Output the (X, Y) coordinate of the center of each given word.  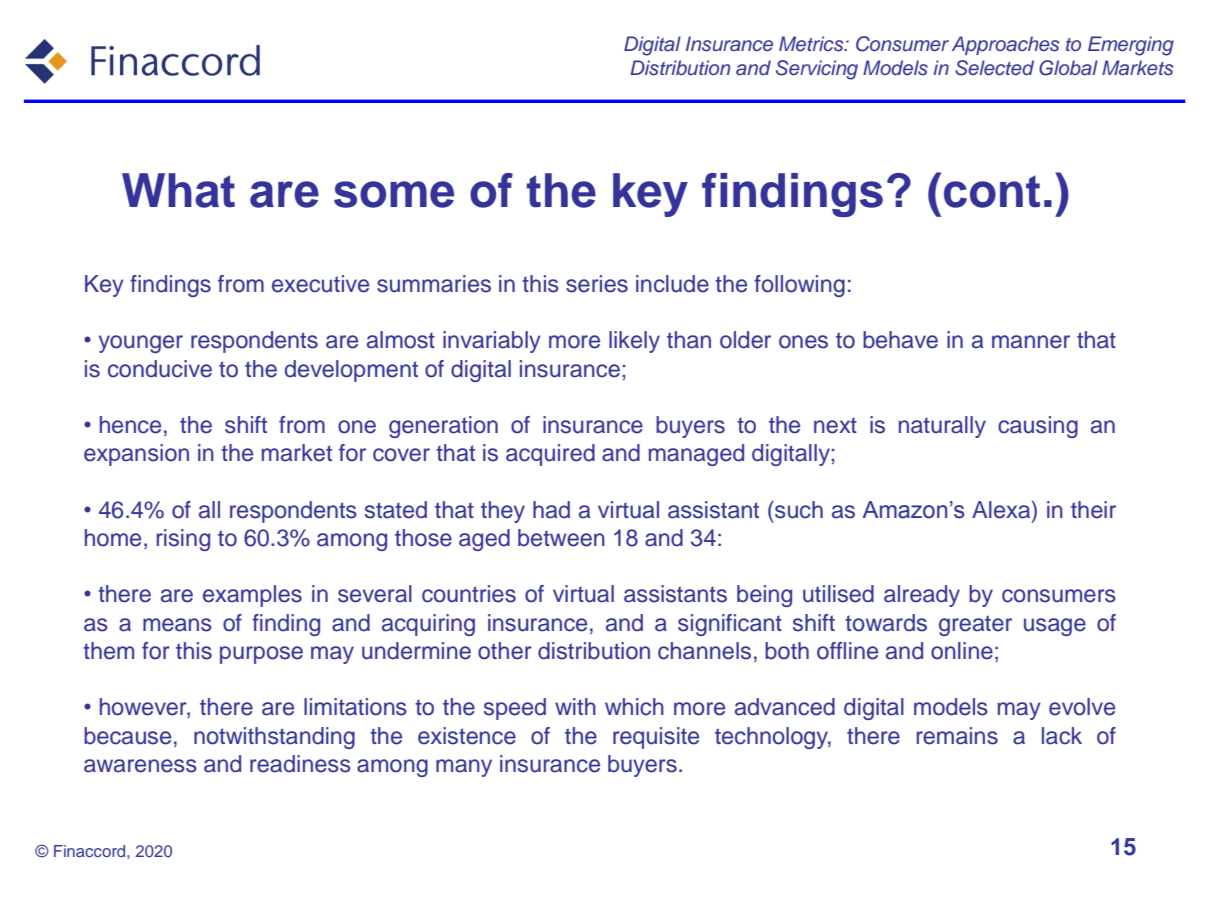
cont (992, 191)
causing (1038, 427)
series (597, 284)
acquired (550, 455)
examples (252, 596)
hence (130, 425)
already (922, 596)
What (178, 190)
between (561, 538)
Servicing (817, 70)
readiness (300, 764)
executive (320, 284)
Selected (994, 68)
